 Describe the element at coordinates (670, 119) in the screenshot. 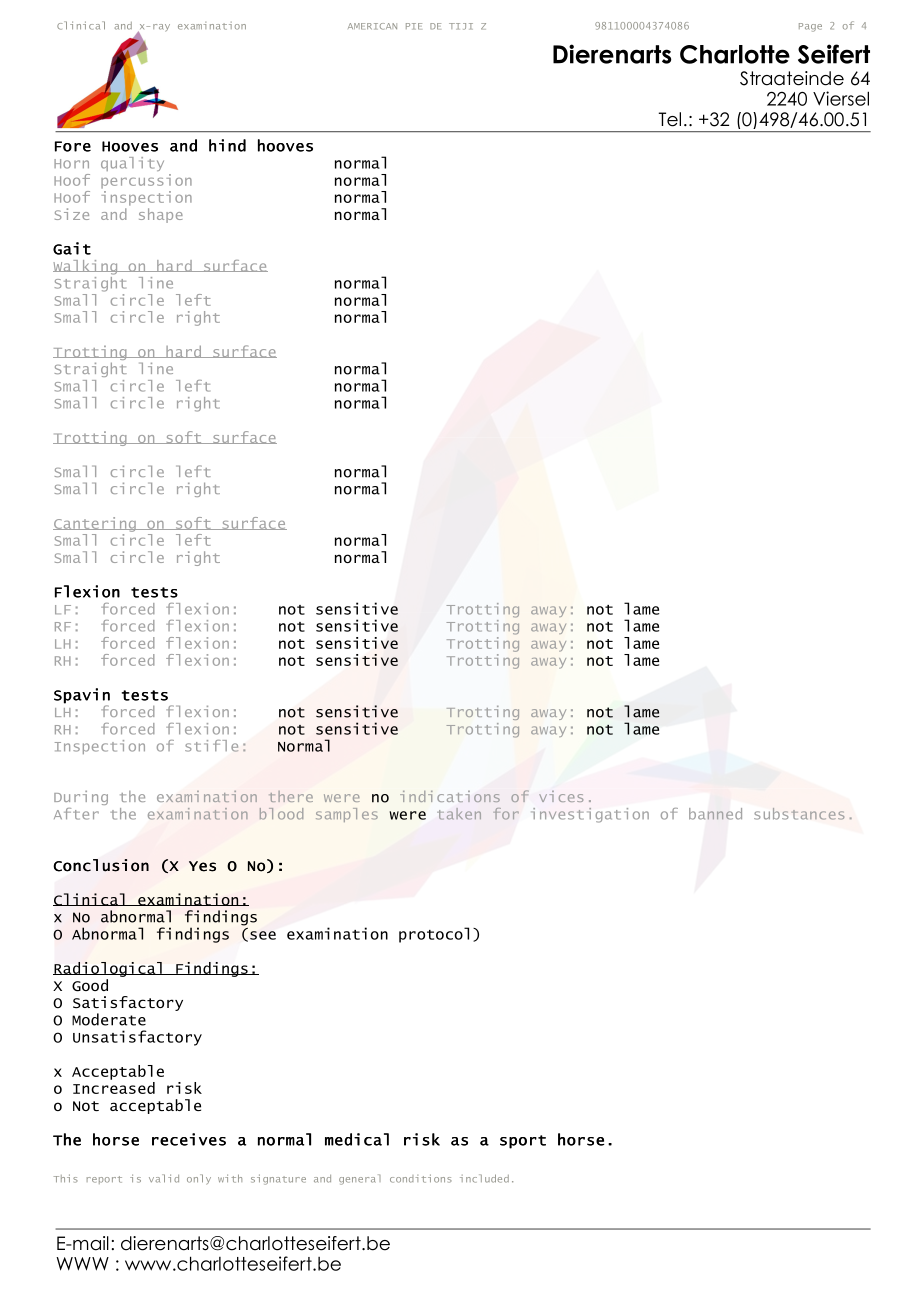

I see `Tel` at that location.
